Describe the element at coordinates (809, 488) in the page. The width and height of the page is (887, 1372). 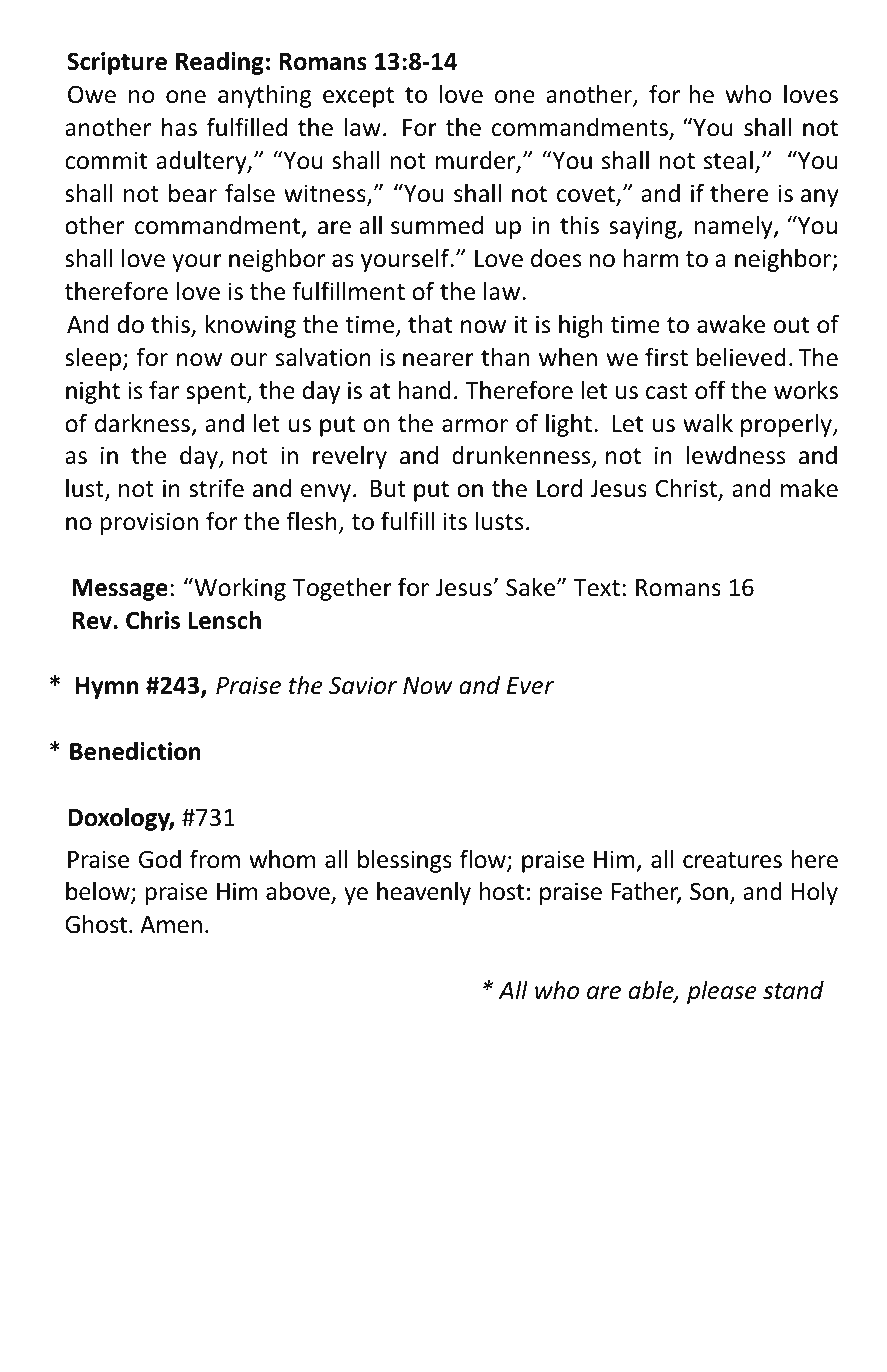
I see `make` at that location.
